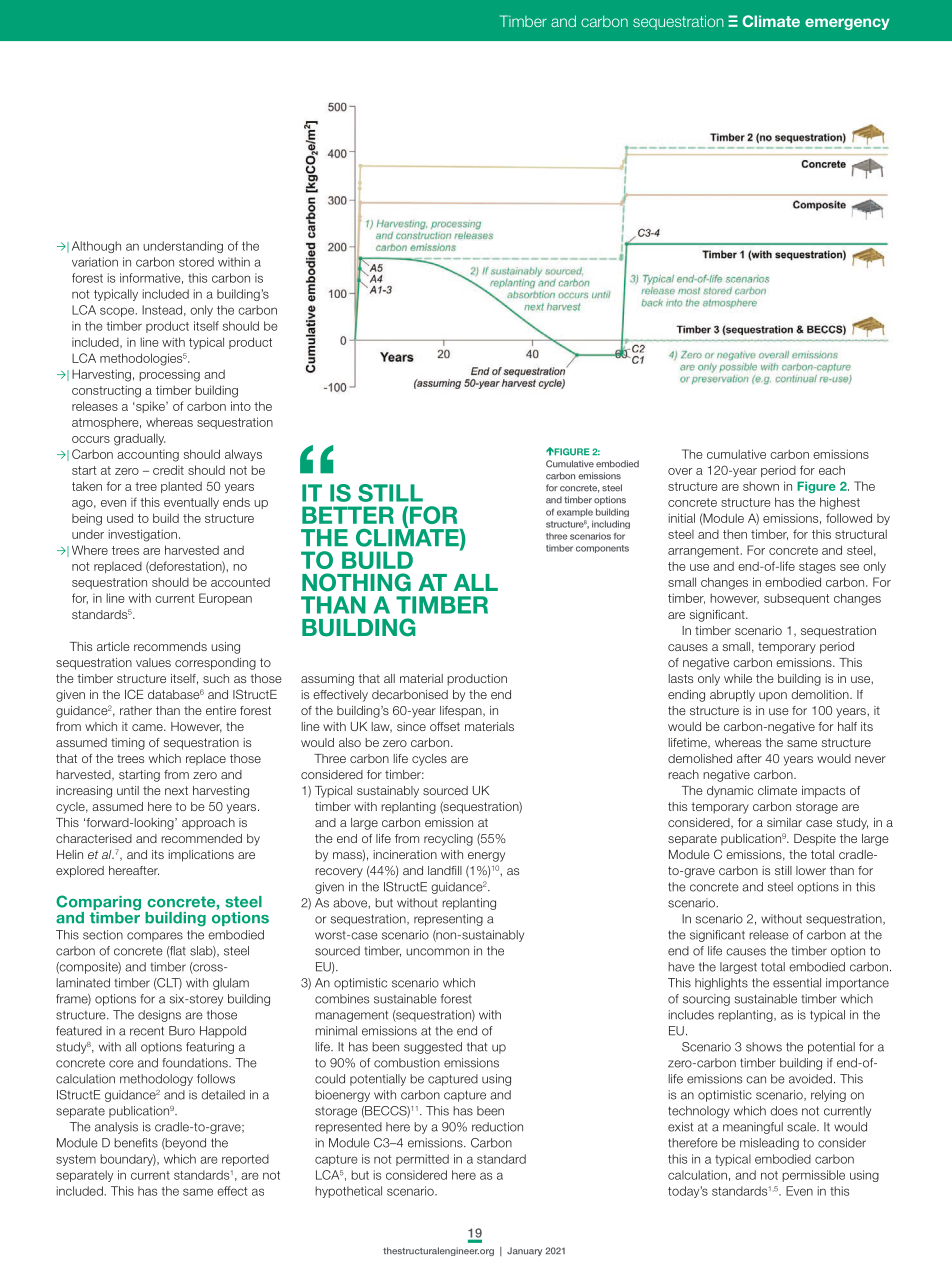 The image size is (952, 1271). What do you see at coordinates (245, 1160) in the page?
I see `reported` at bounding box center [245, 1160].
